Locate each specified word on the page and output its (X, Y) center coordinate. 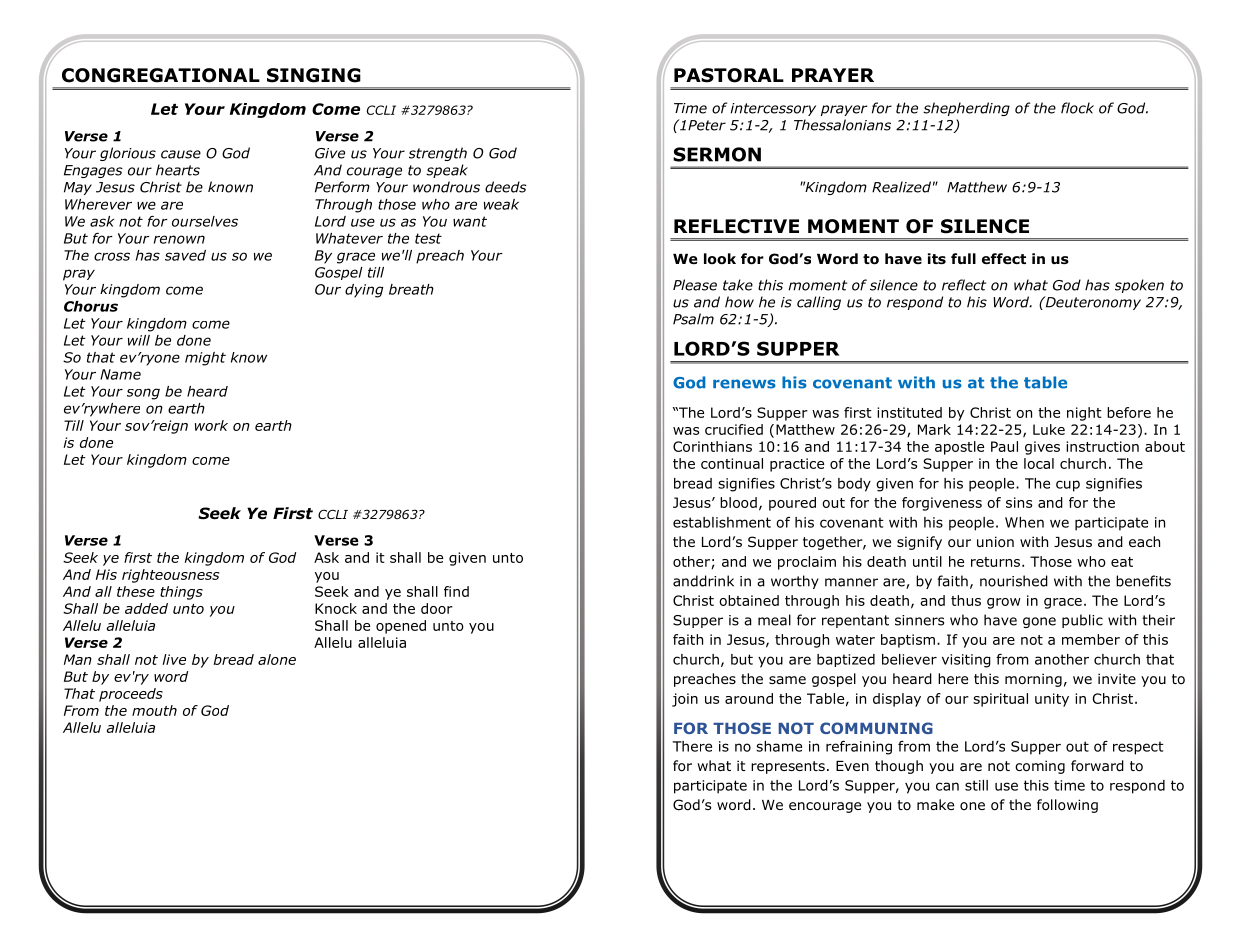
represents (788, 767)
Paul (1004, 446)
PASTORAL (729, 75)
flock (1077, 108)
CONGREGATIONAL (161, 75)
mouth (154, 710)
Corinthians (712, 446)
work (211, 425)
